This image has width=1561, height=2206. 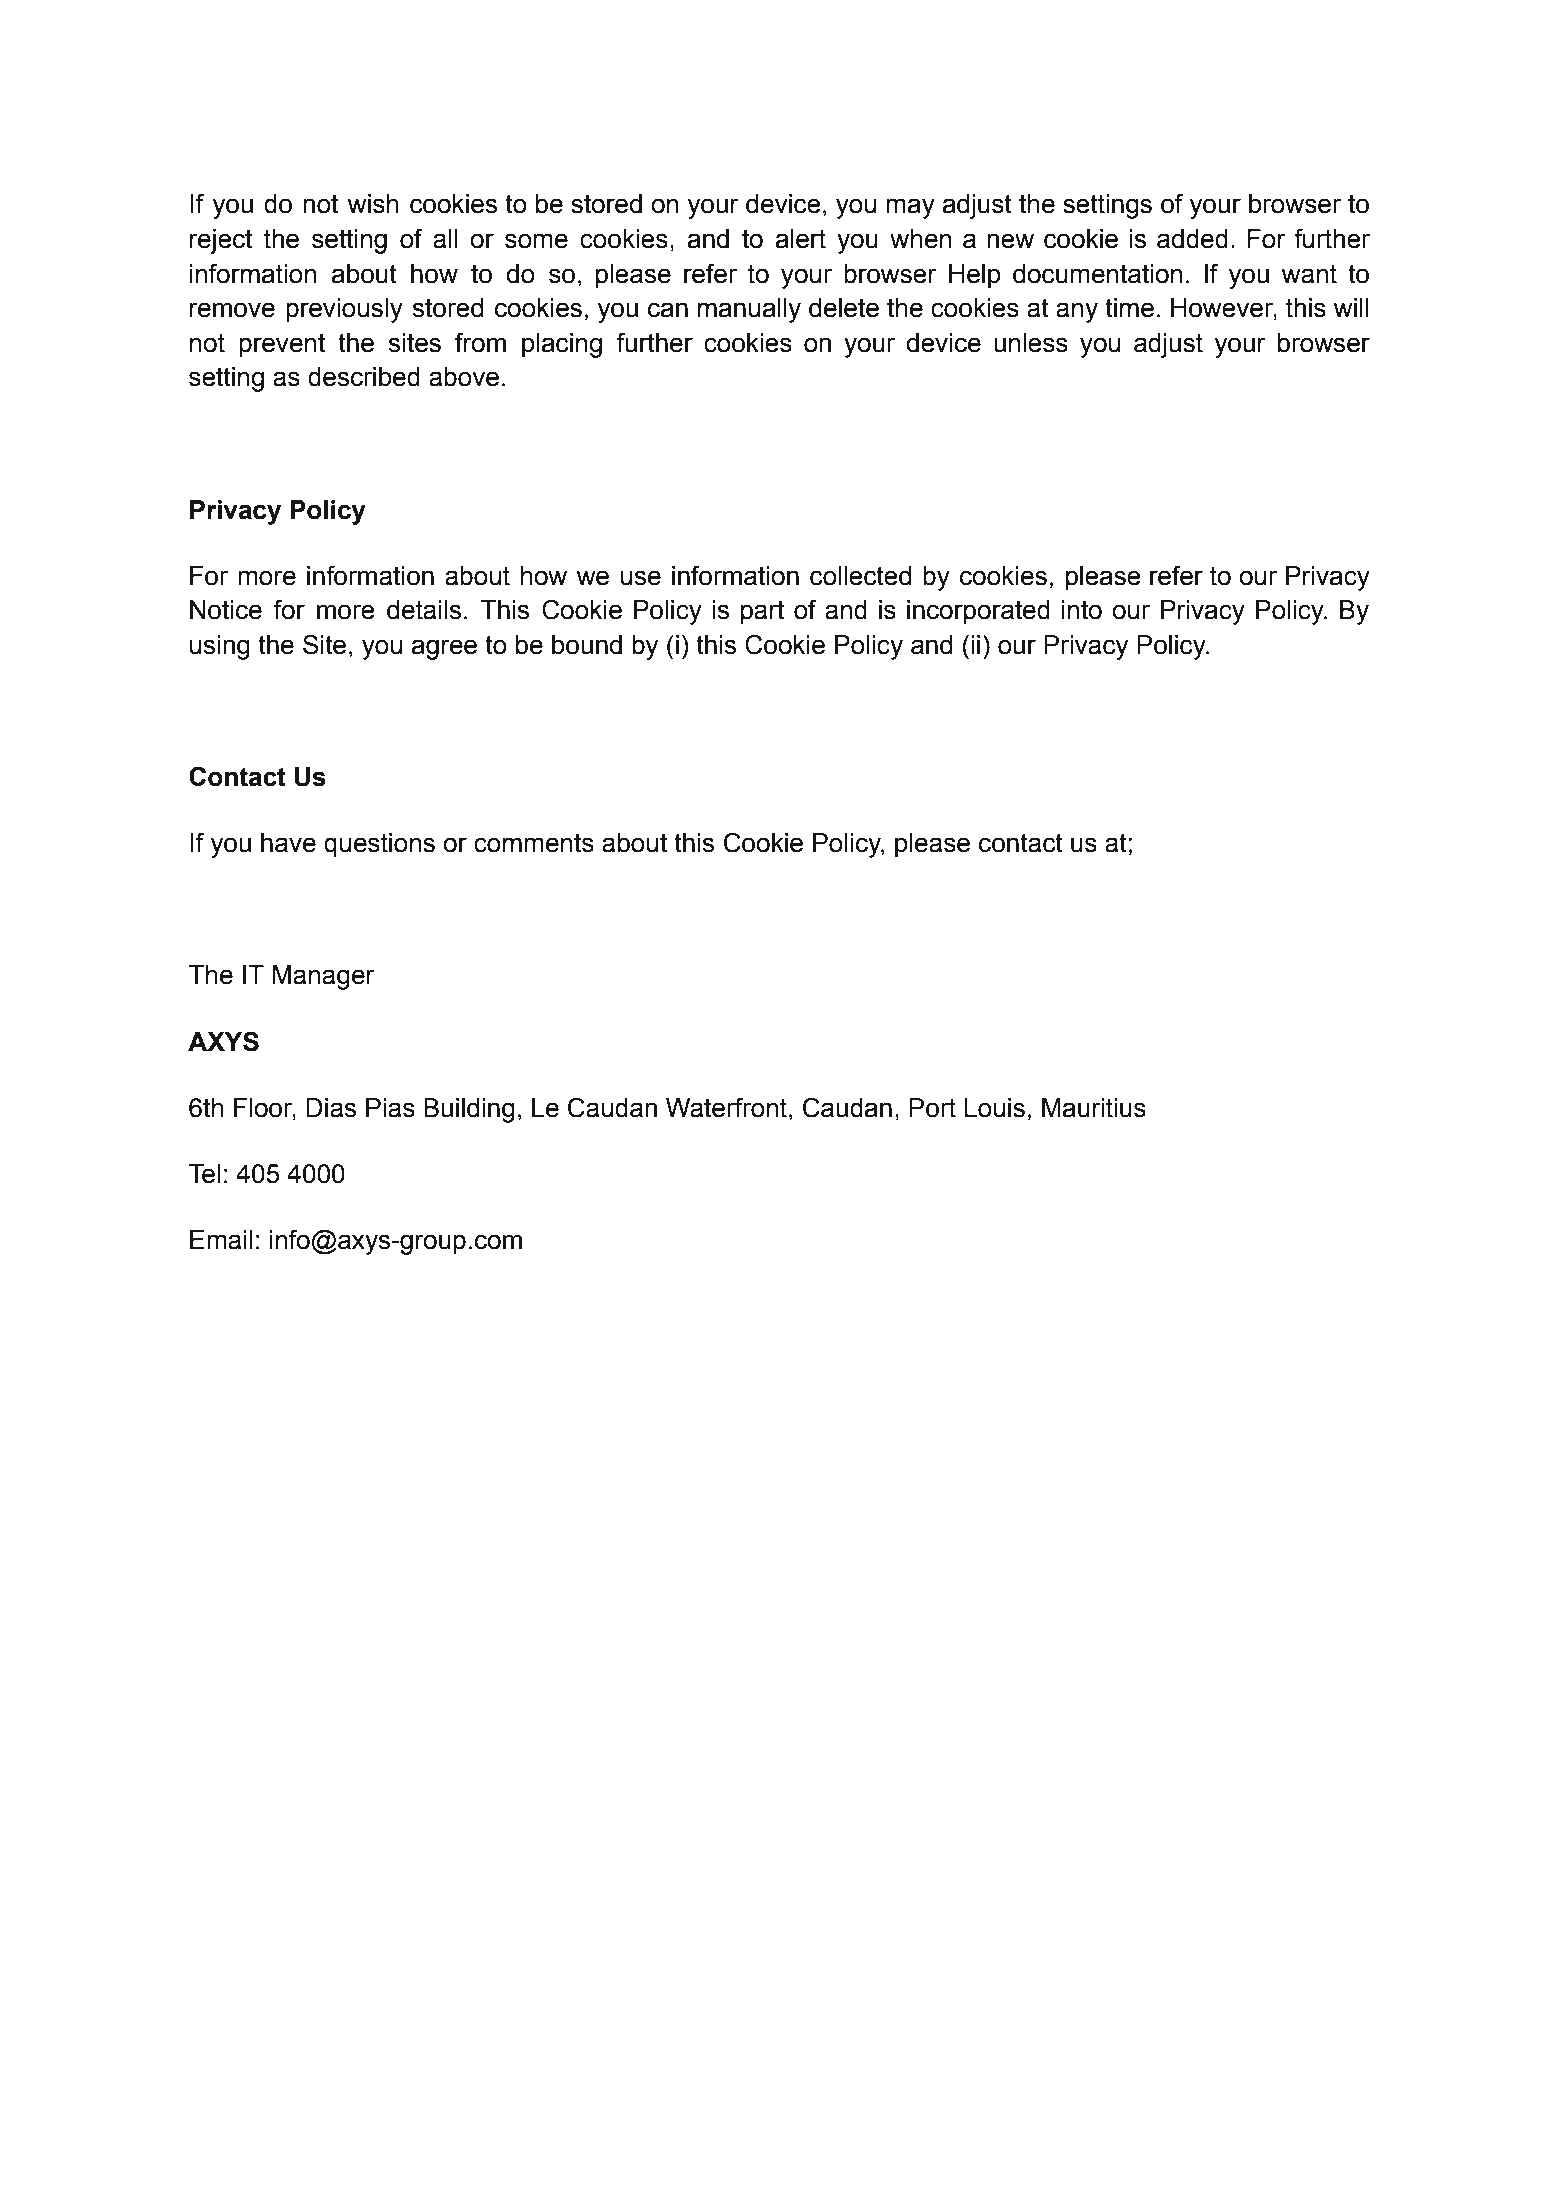 I want to click on part, so click(x=762, y=612).
